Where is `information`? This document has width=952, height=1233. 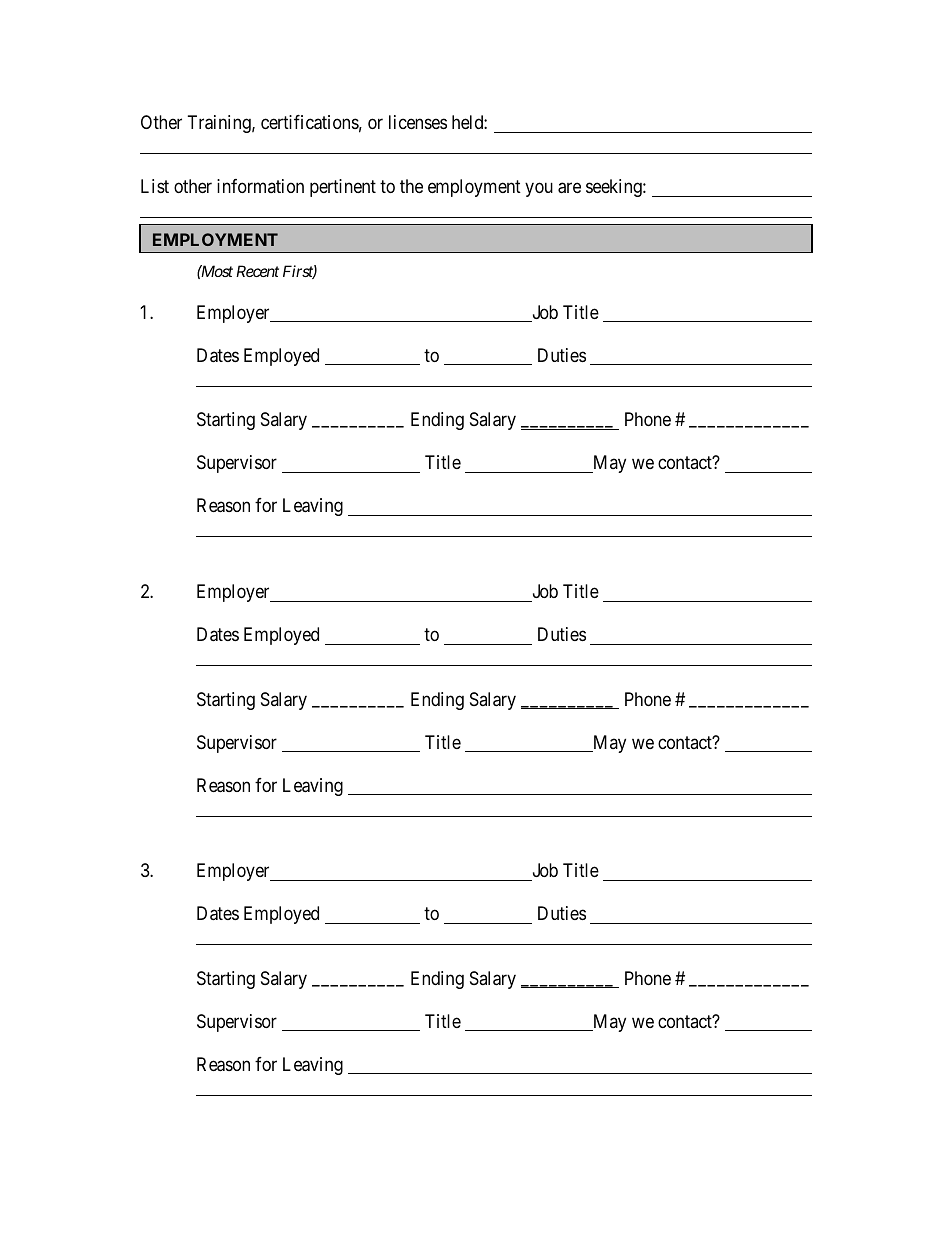
information is located at coordinates (260, 186).
